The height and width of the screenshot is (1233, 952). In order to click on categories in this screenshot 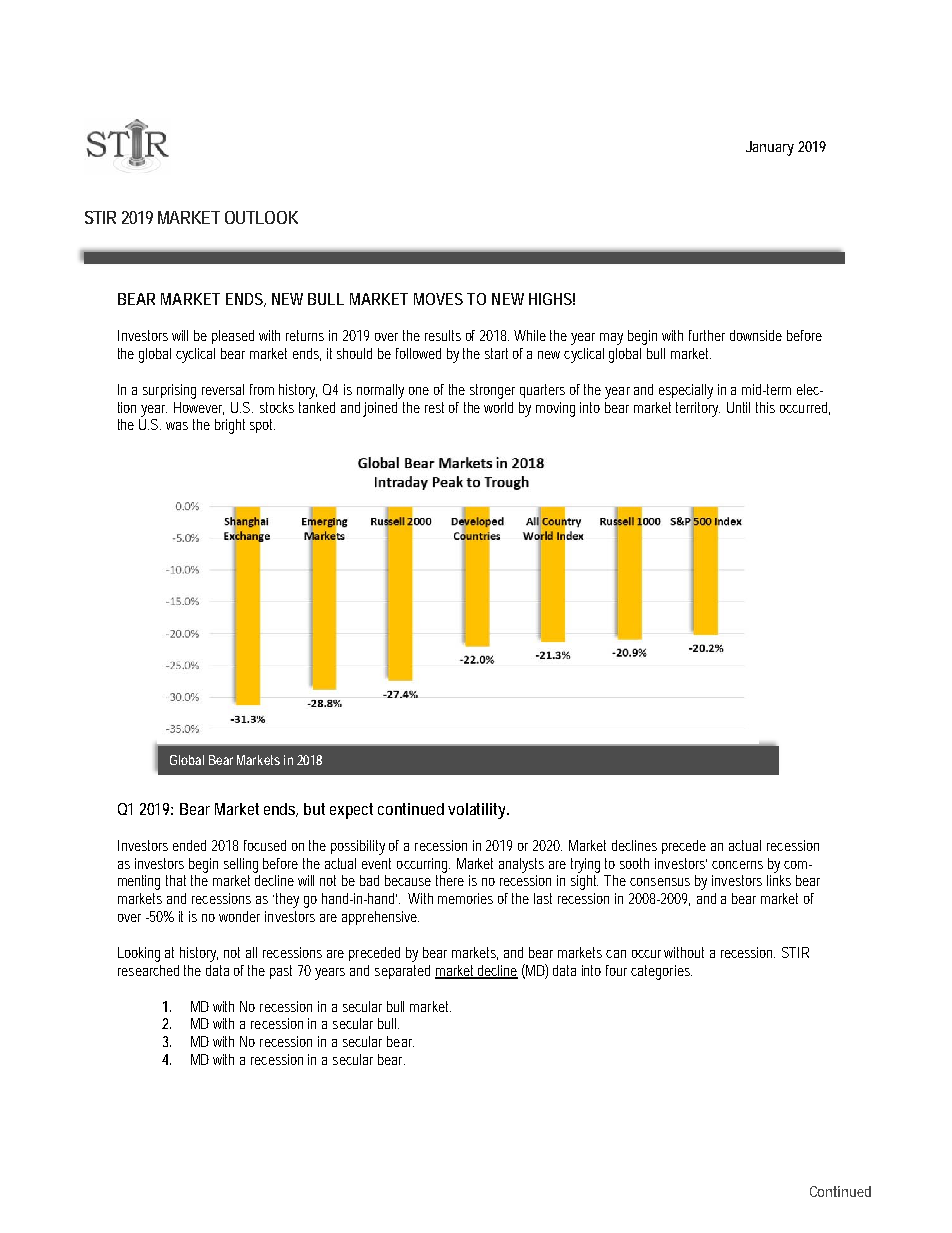, I will do `click(661, 972)`.
